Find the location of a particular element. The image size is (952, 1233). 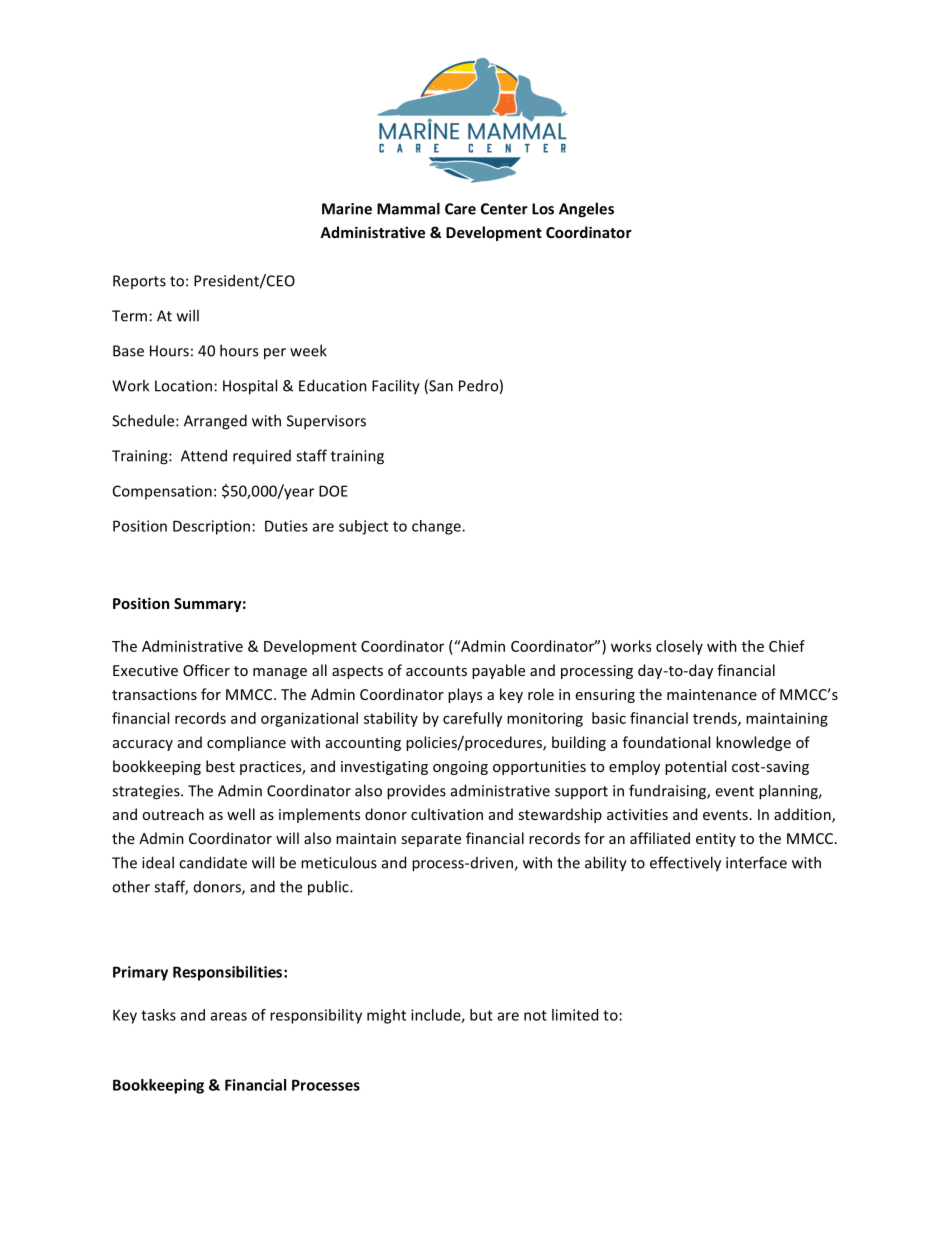

limited is located at coordinates (575, 1015).
